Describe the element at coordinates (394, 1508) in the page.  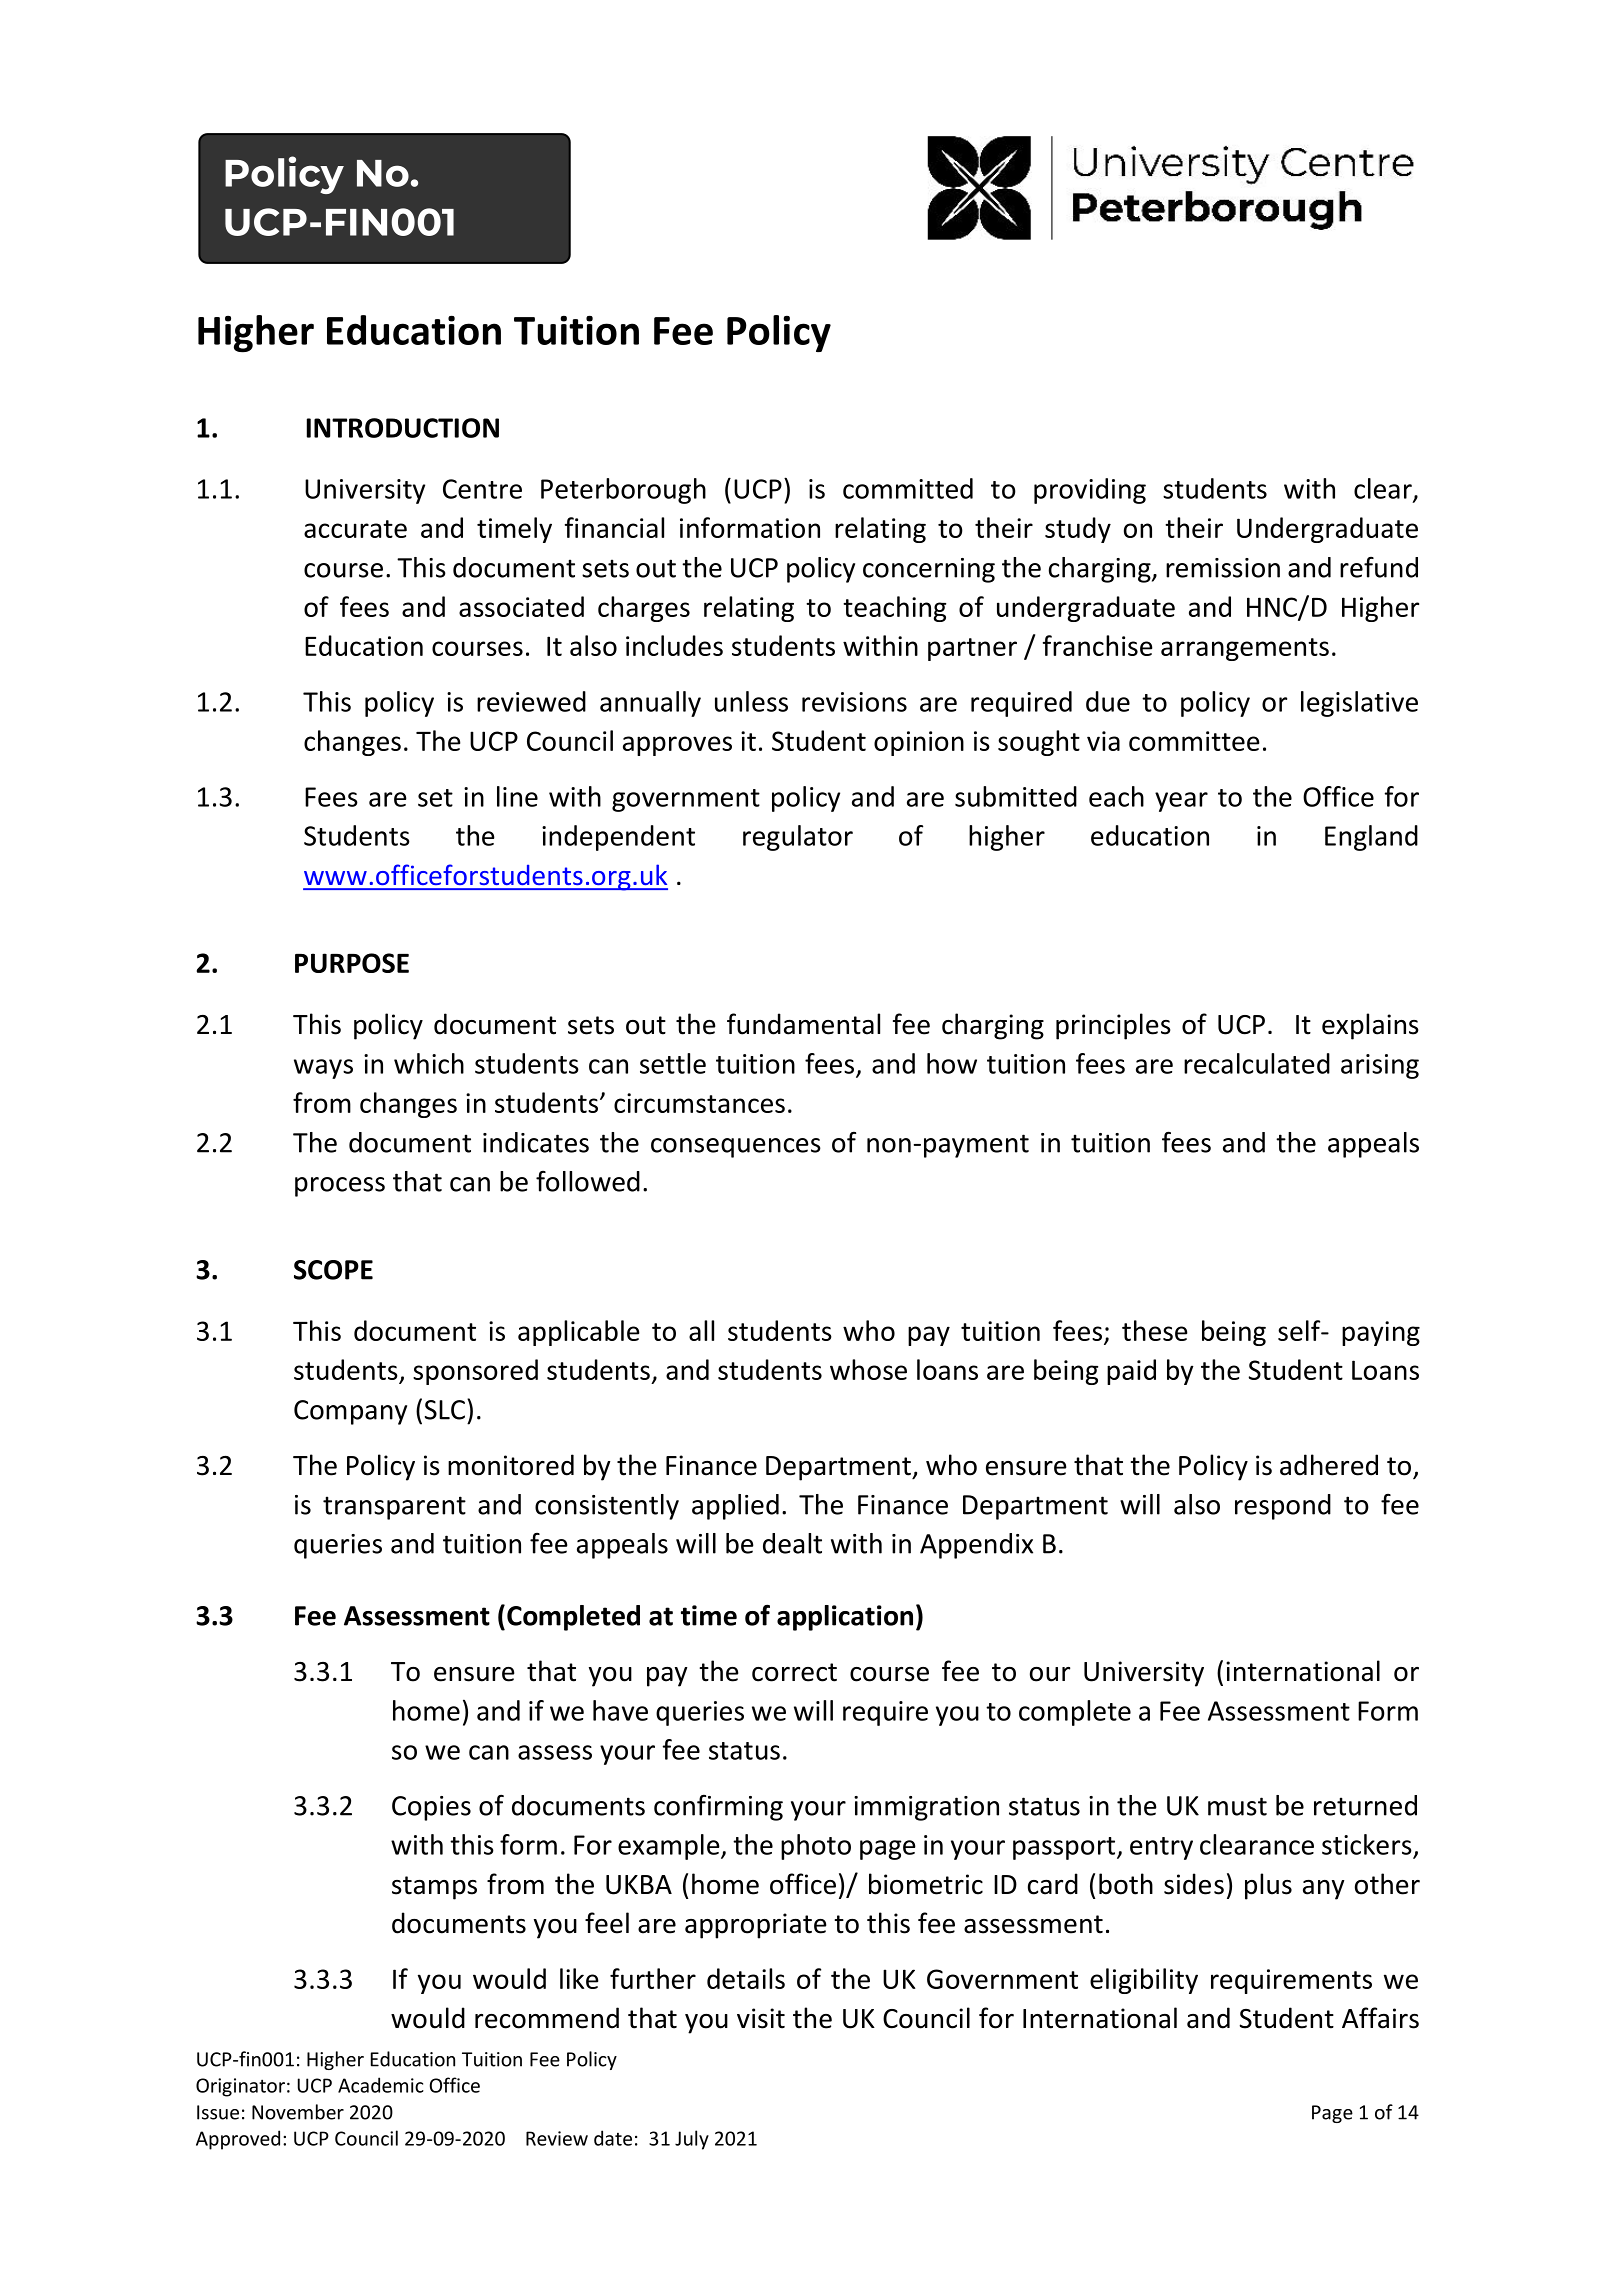
I see `transparent` at that location.
